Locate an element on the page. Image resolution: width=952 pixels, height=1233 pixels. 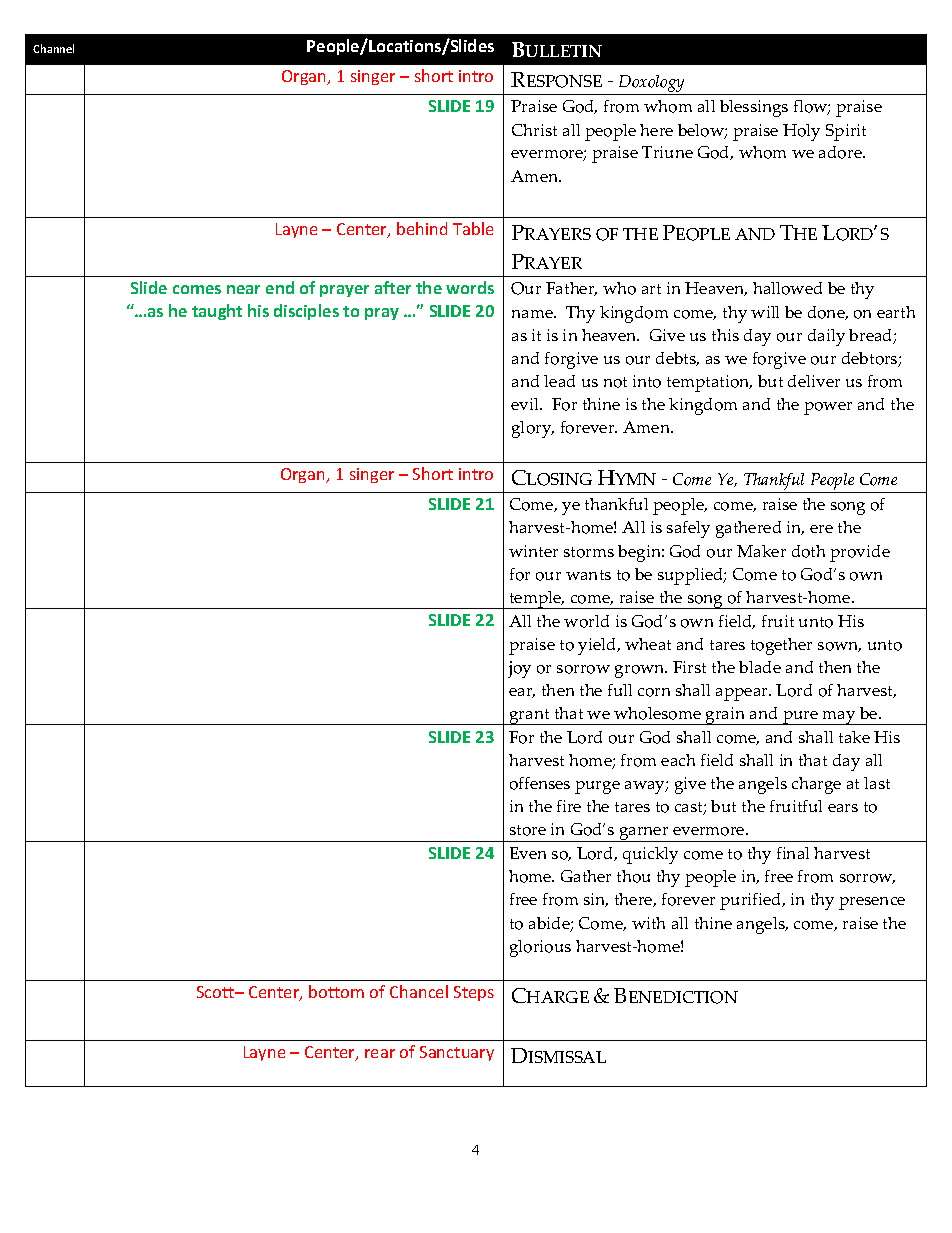
Channel is located at coordinates (53, 48).
